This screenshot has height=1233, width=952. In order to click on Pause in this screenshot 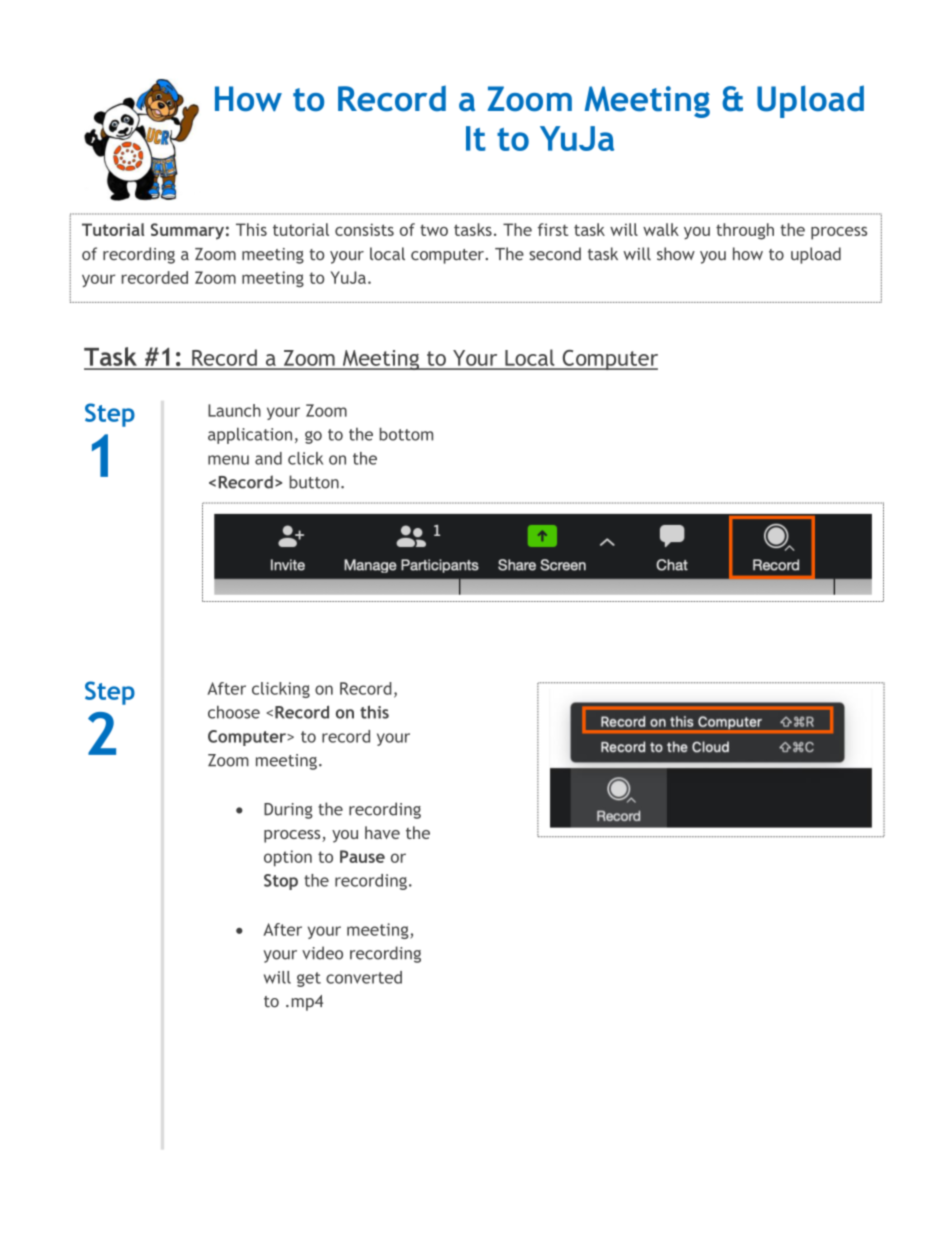, I will do `click(362, 856)`.
